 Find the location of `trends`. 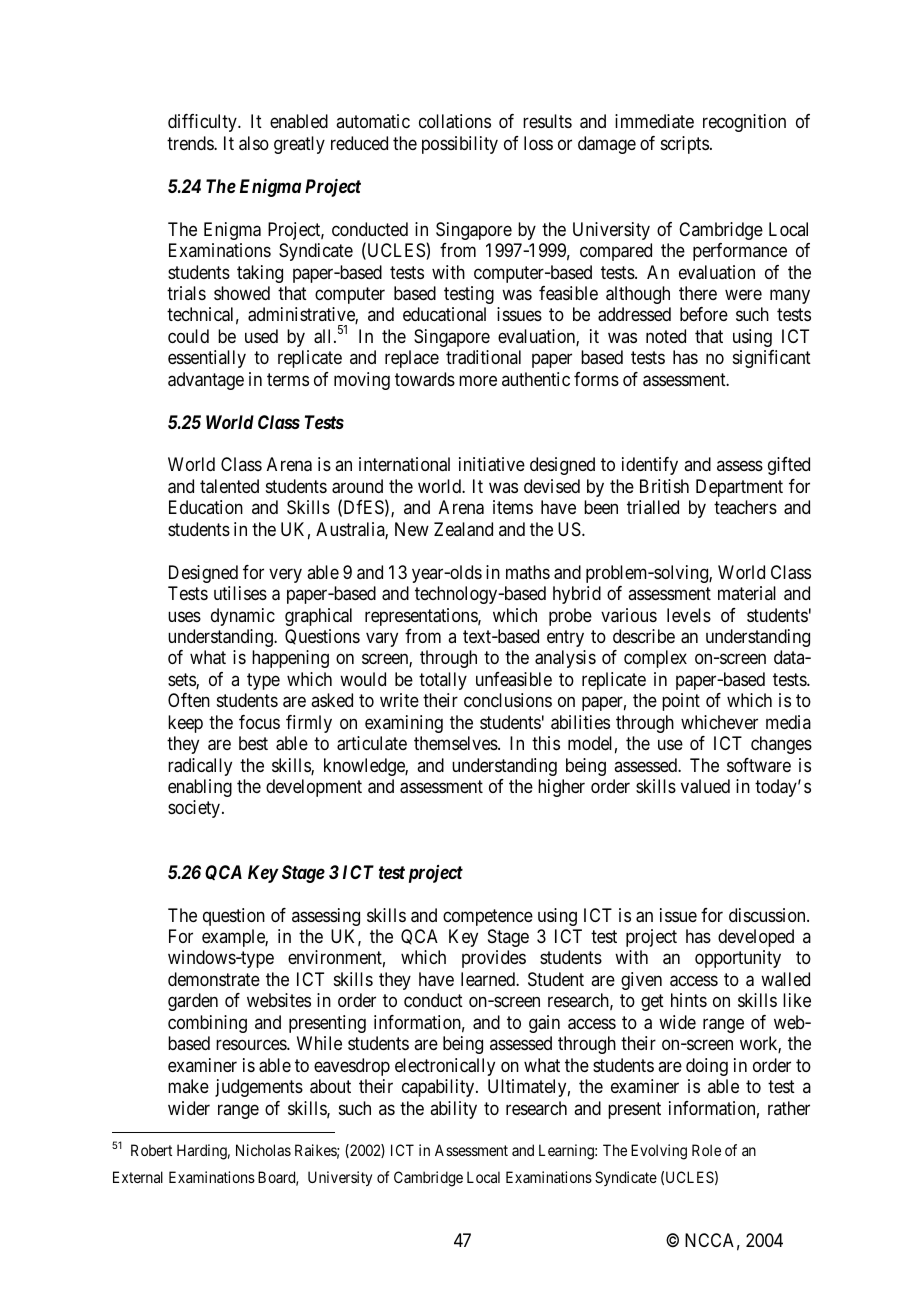

trends is located at coordinates (191, 143).
